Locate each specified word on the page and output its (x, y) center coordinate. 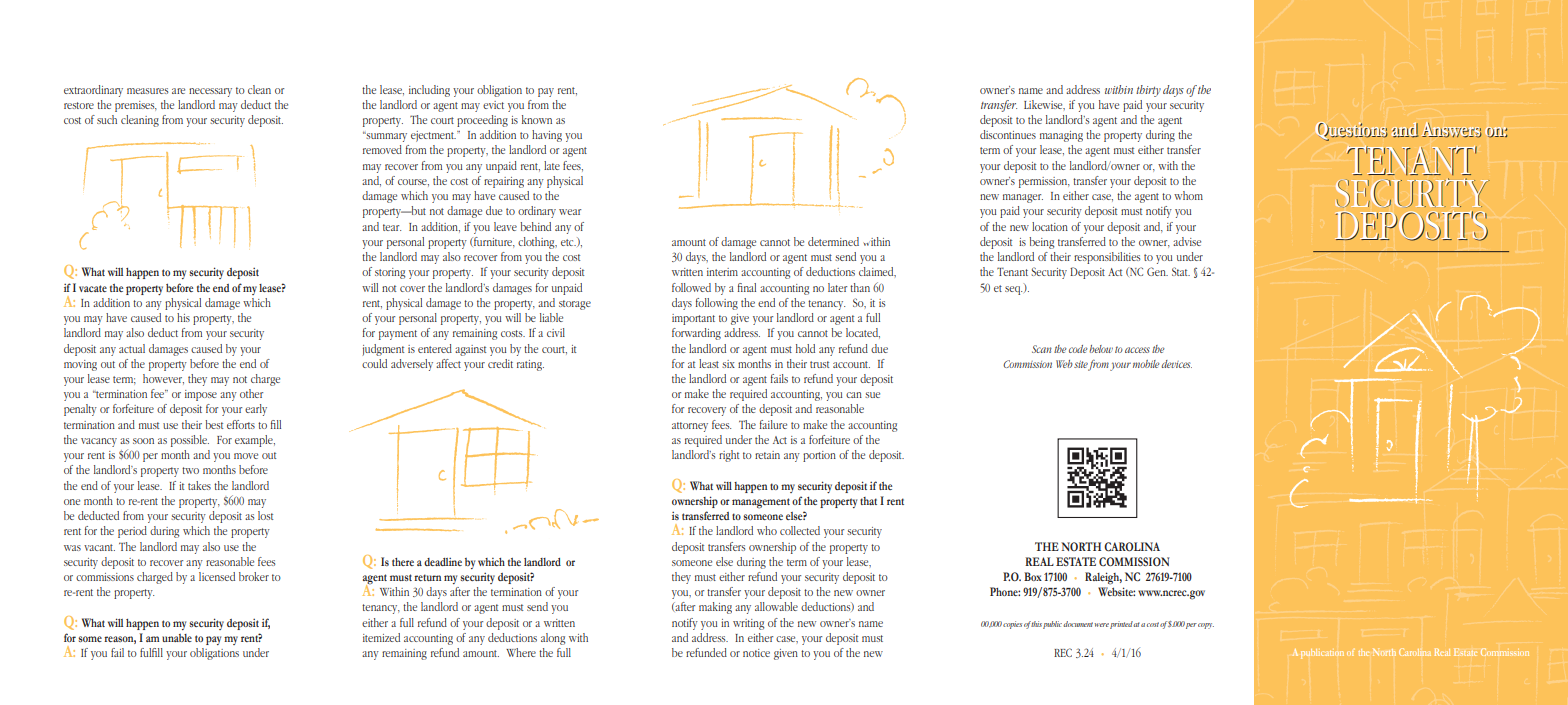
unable (177, 638)
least (709, 363)
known (537, 119)
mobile (1146, 364)
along (553, 639)
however (163, 379)
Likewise (1044, 105)
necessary (210, 92)
